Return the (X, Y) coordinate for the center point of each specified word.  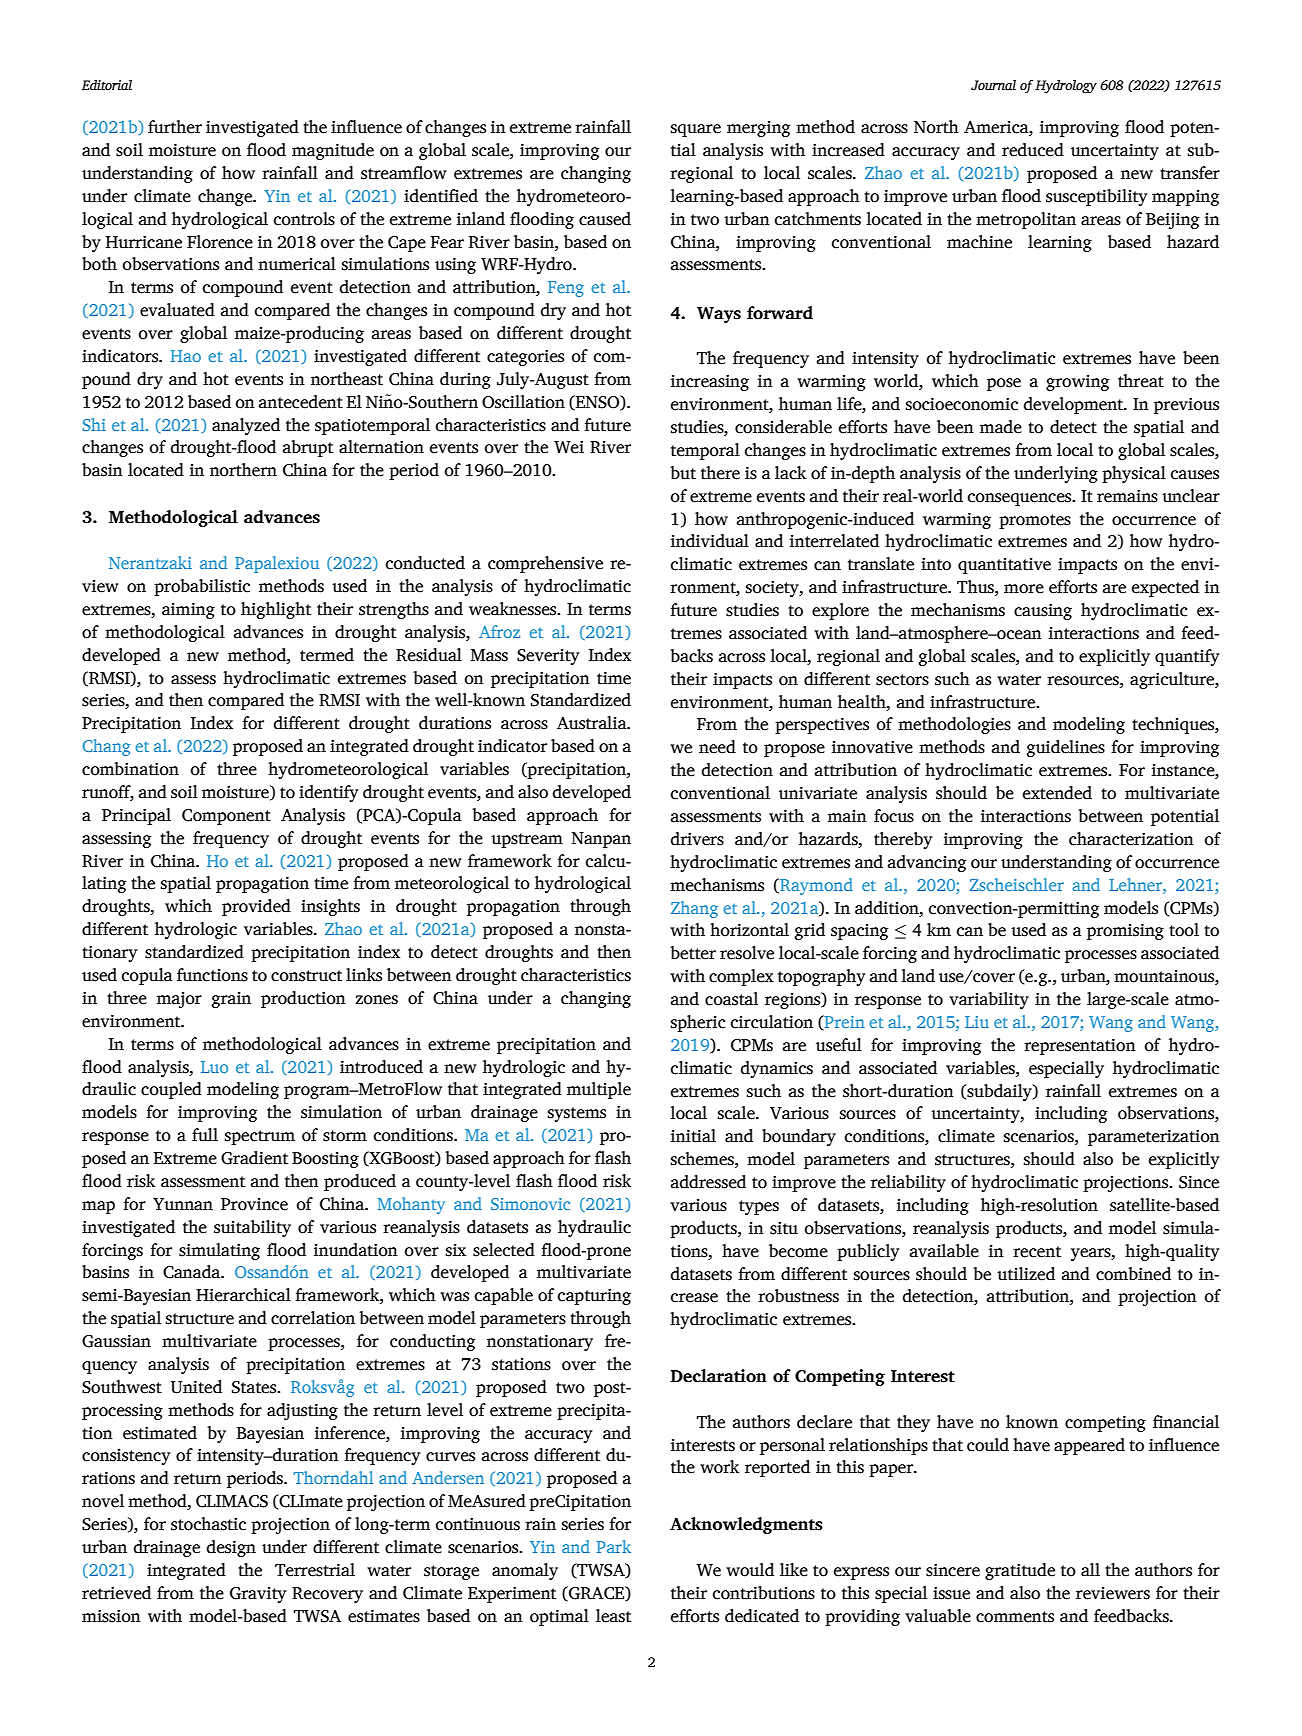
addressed (708, 1182)
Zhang (694, 909)
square (695, 130)
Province (254, 1204)
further (175, 127)
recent (1037, 1252)
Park (613, 1546)
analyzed (246, 426)
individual (710, 541)
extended (1057, 793)
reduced (1033, 150)
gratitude (1020, 1571)
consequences (1021, 499)
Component (226, 817)
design (231, 1548)
